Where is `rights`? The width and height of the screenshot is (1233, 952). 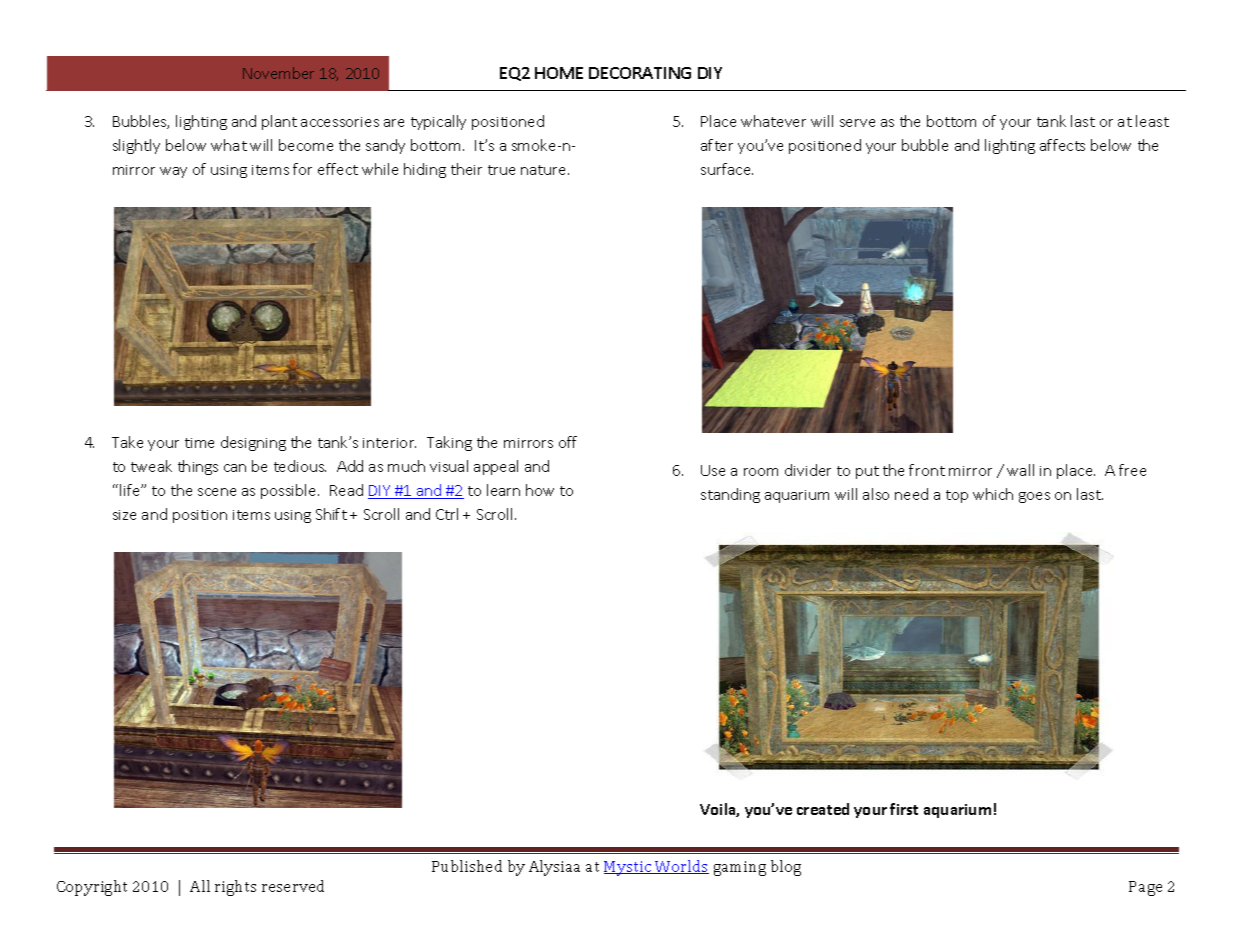
rights is located at coordinates (235, 888).
